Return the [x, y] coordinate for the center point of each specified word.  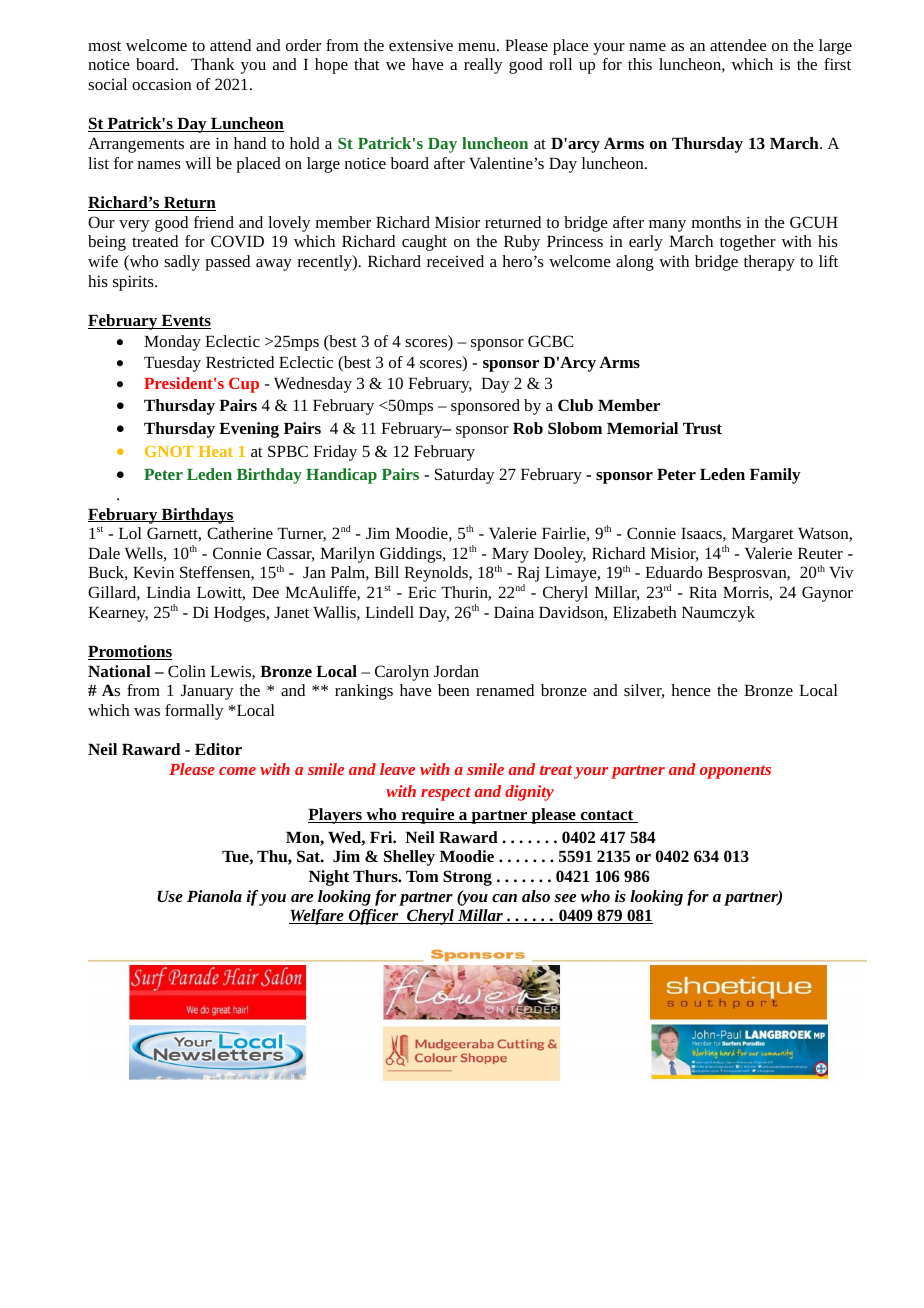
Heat [216, 451]
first [837, 64]
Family [775, 476]
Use [170, 896]
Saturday [465, 476]
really [483, 66]
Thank [213, 64]
